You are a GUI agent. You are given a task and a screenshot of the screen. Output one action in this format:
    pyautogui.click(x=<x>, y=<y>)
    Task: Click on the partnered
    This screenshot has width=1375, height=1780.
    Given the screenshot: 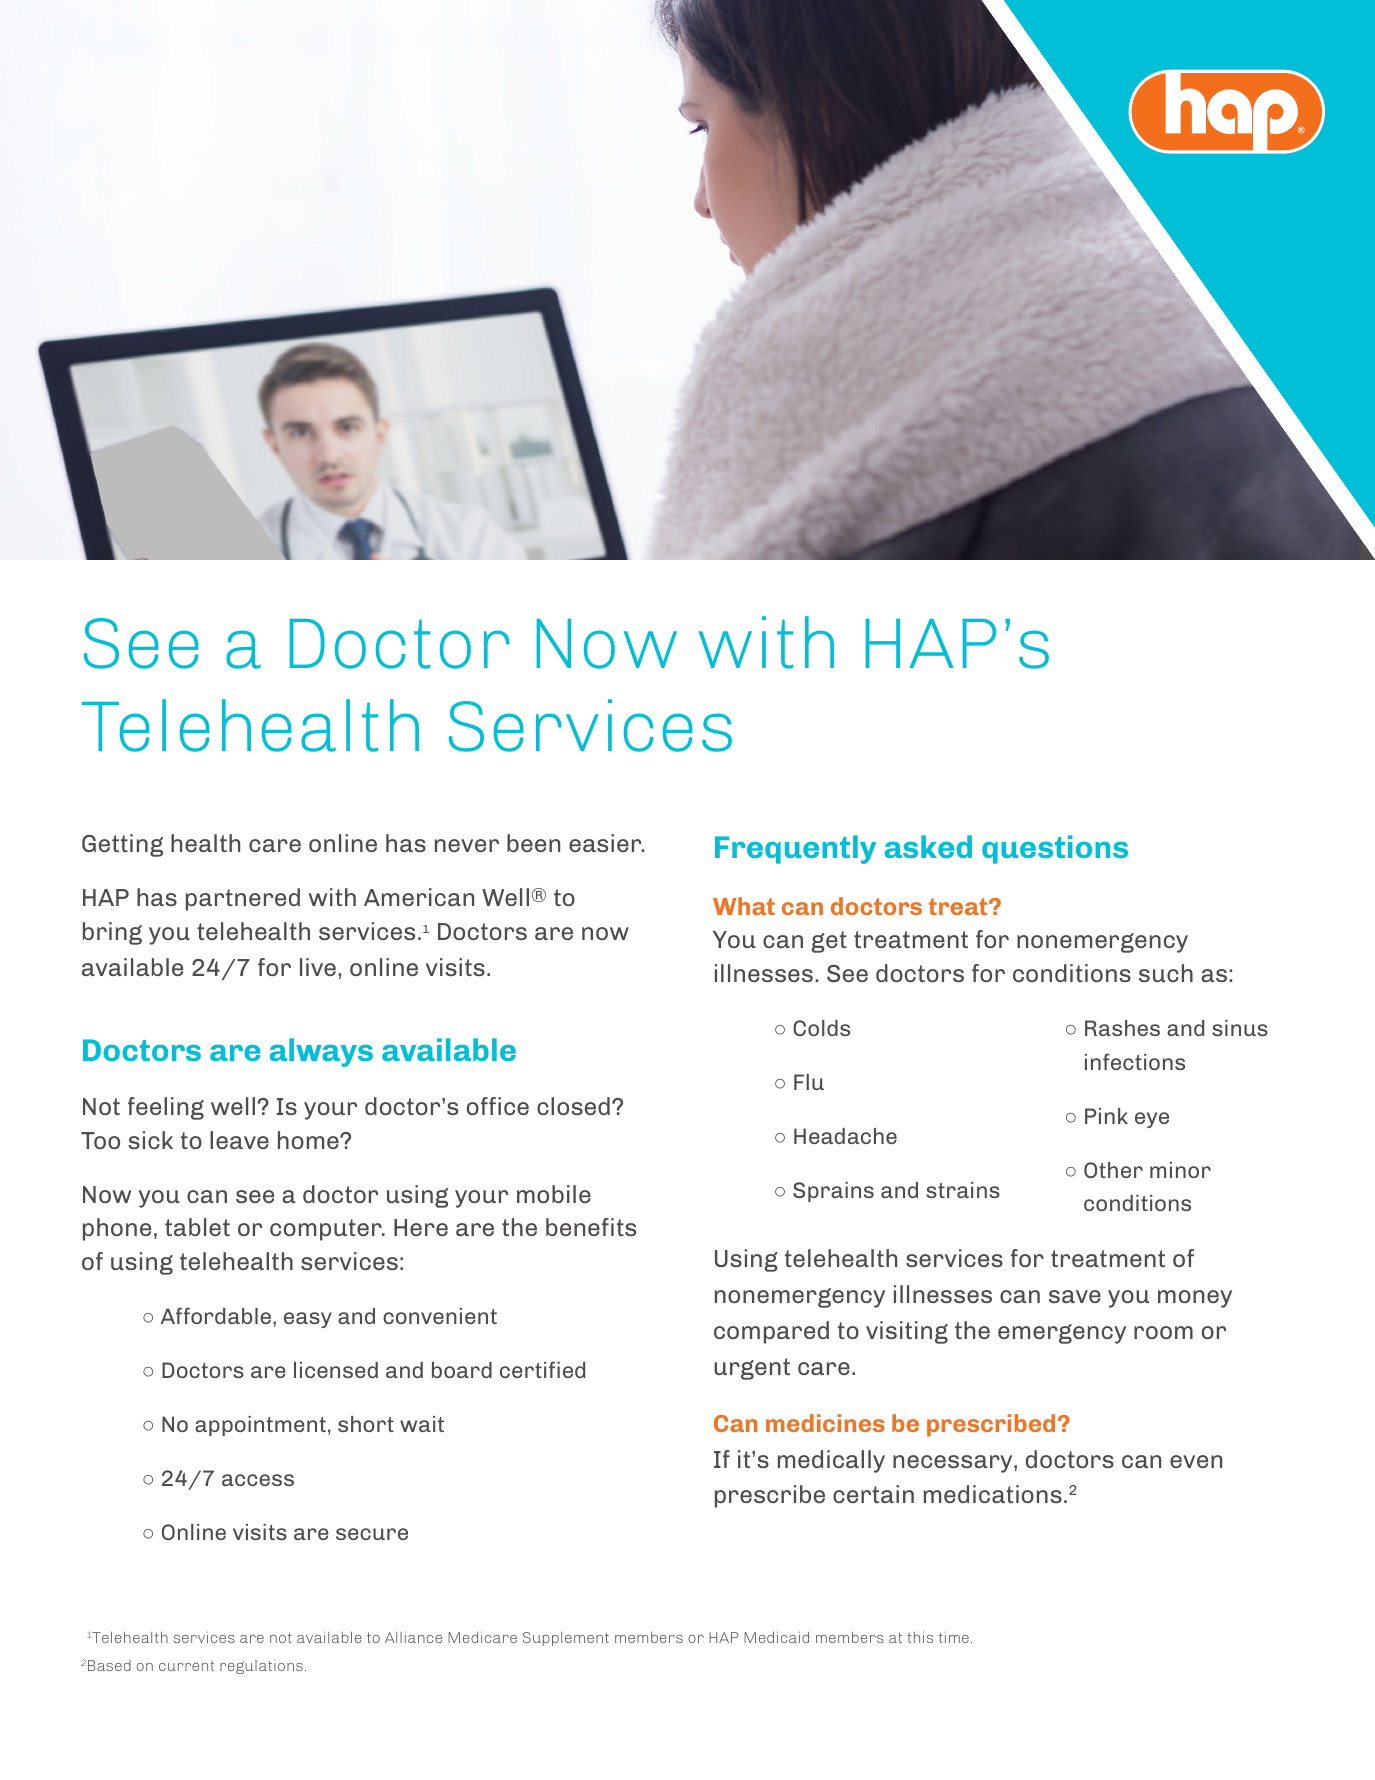 What is the action you would take?
    pyautogui.click(x=243, y=899)
